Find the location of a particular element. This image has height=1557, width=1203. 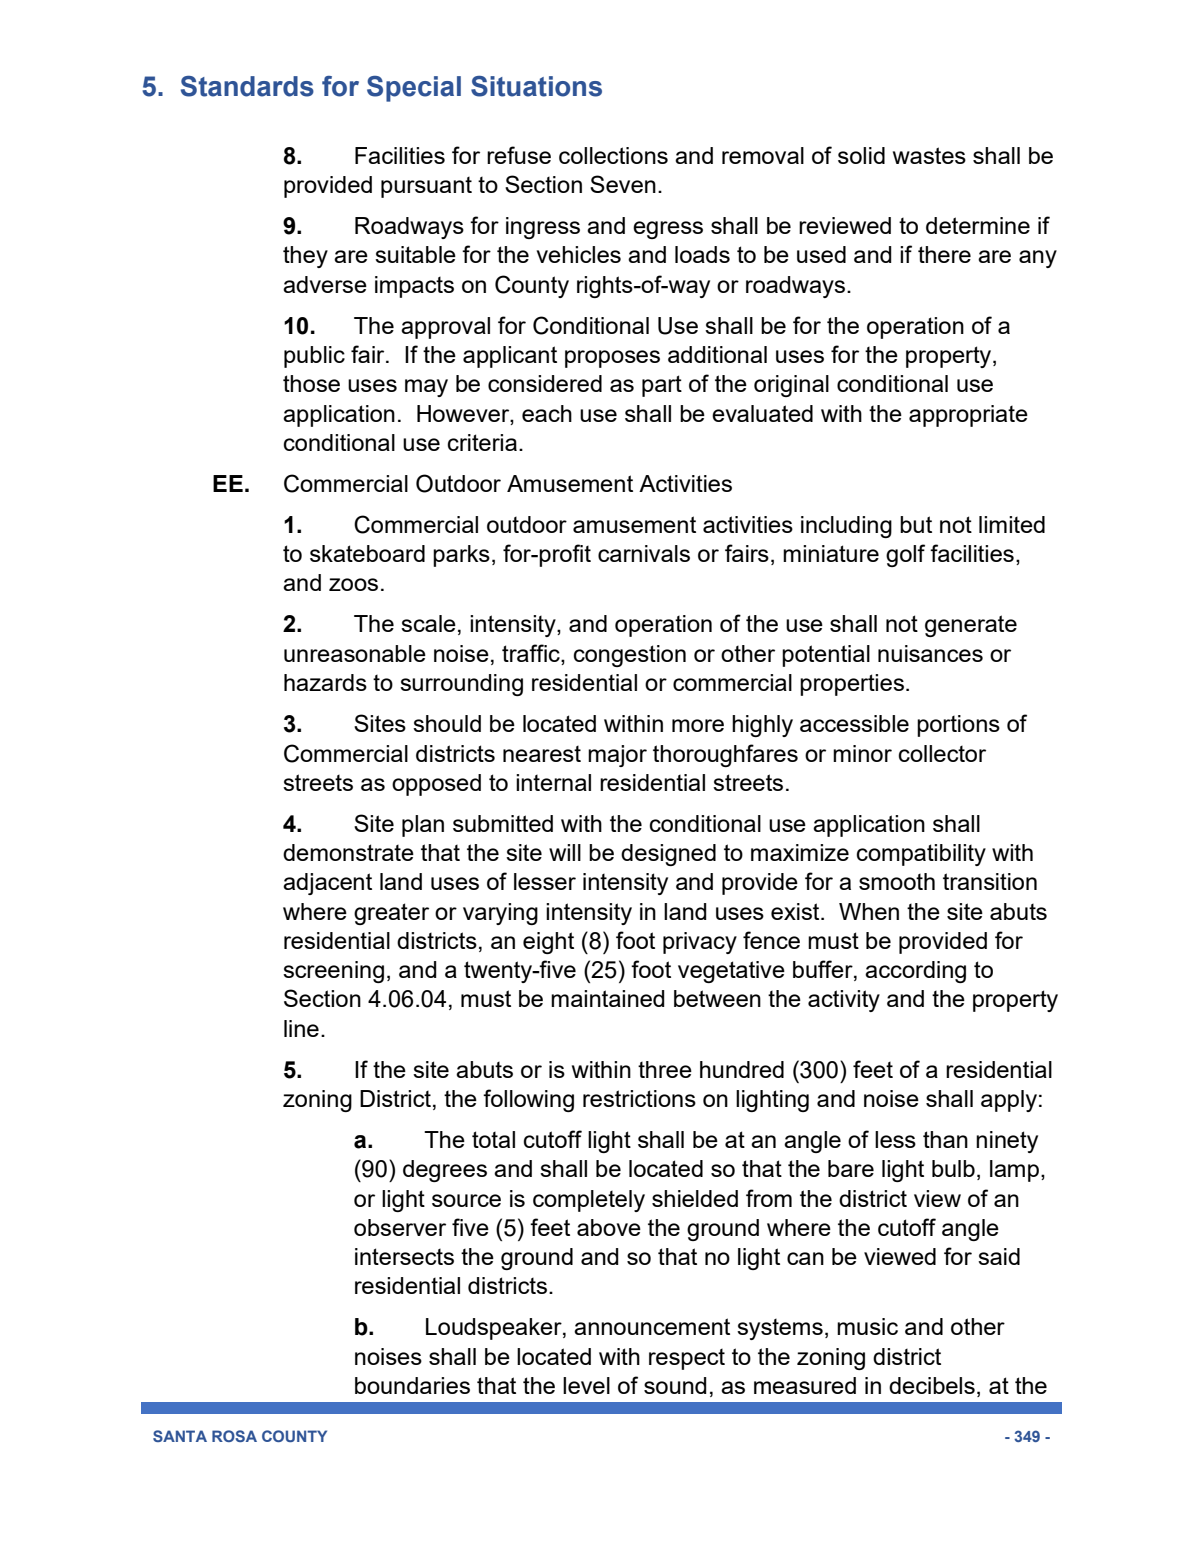

collections is located at coordinates (613, 155).
